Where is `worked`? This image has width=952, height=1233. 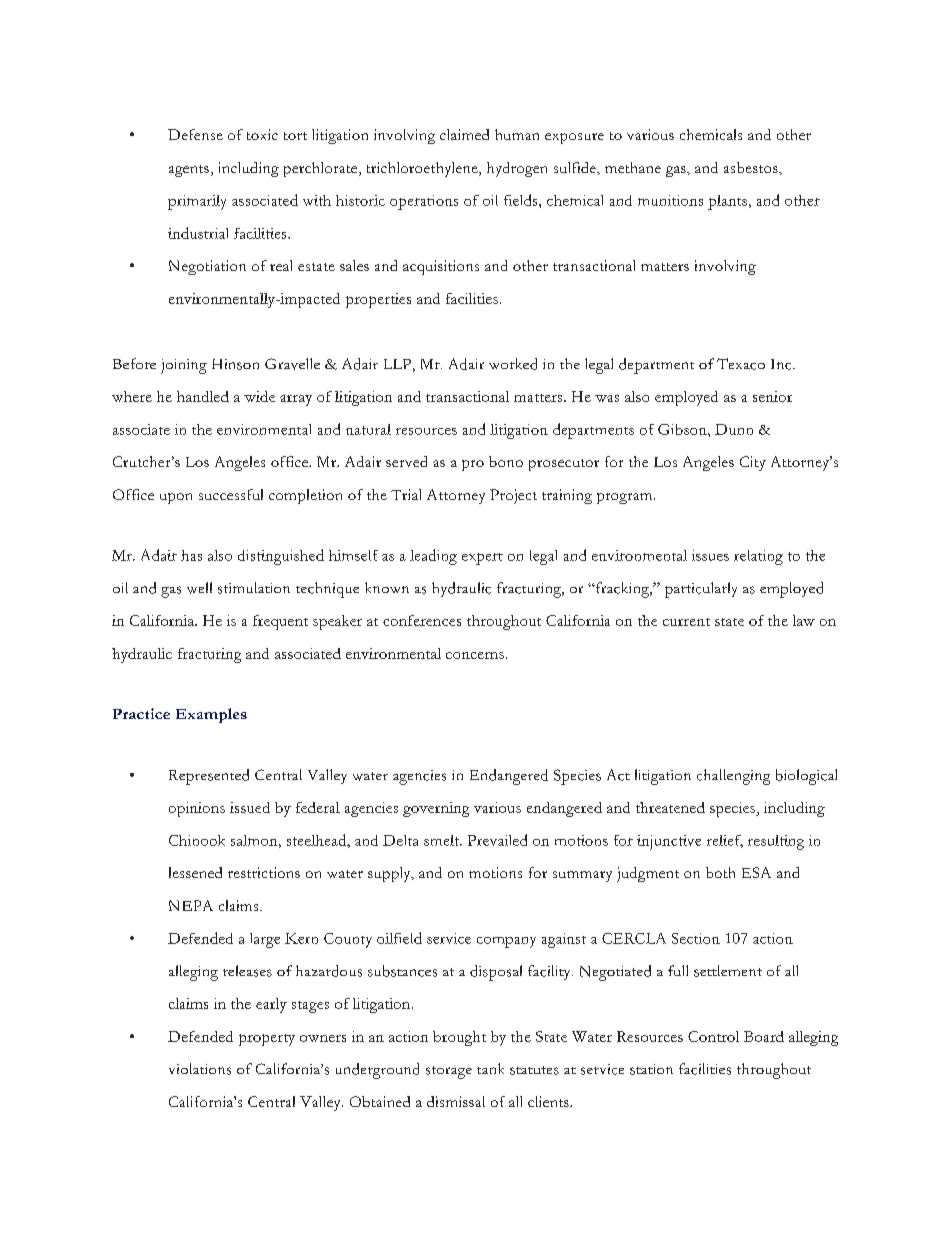
worked is located at coordinates (513, 364).
